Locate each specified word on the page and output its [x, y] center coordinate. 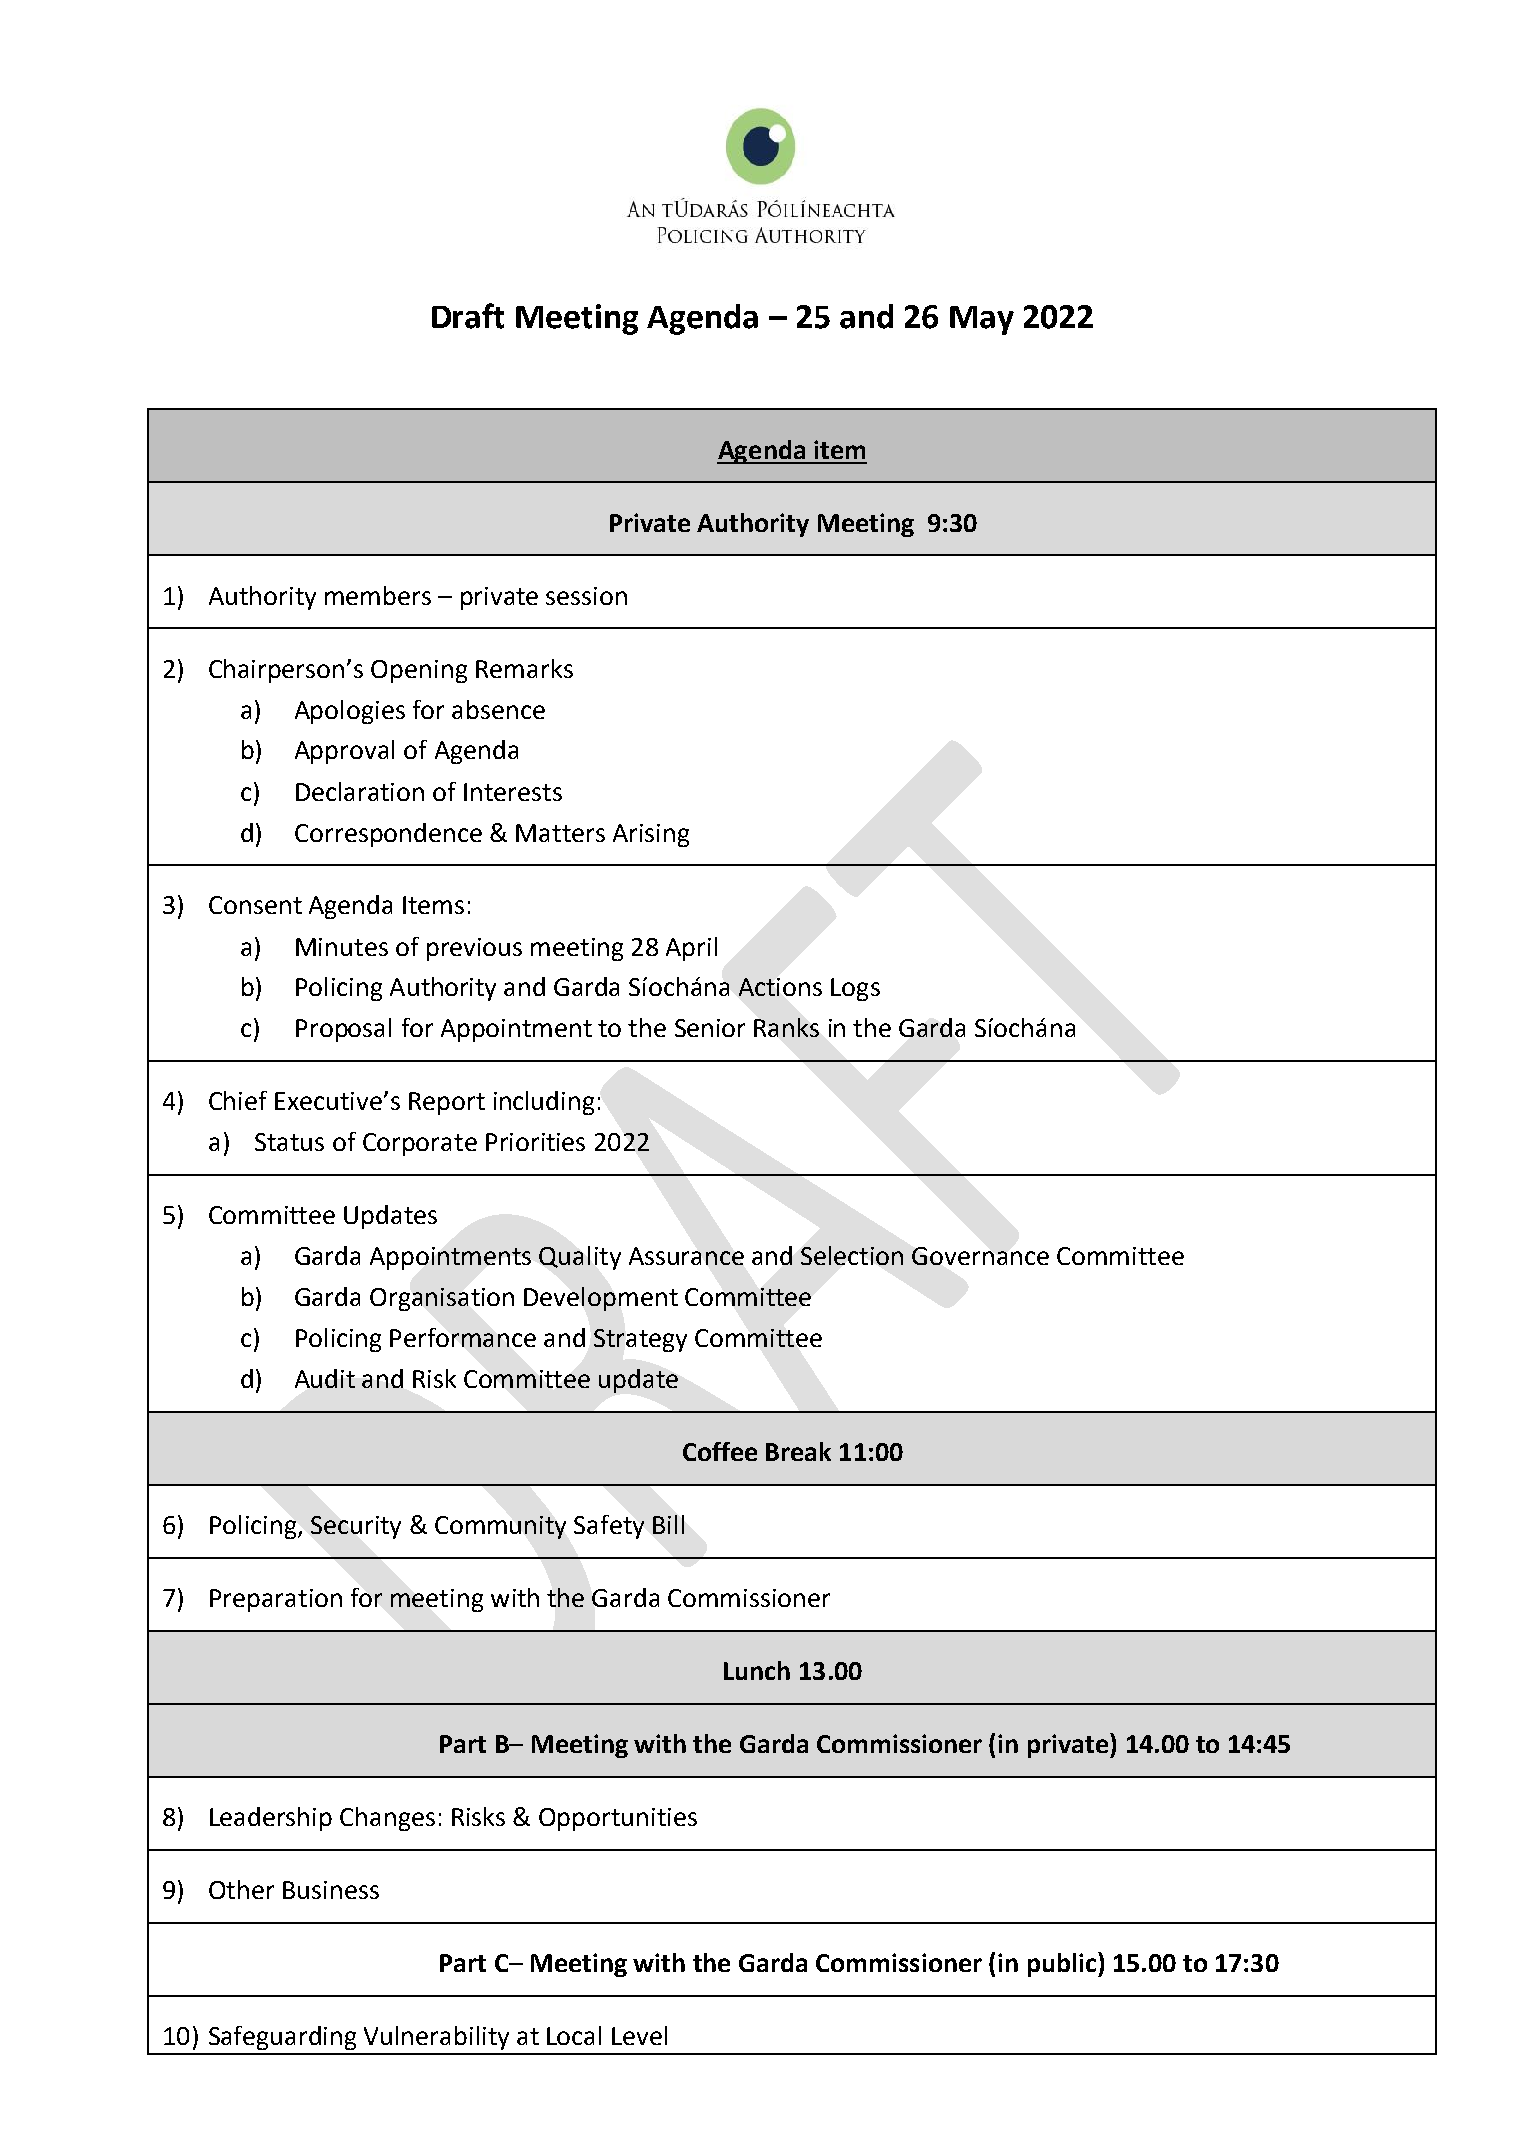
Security [356, 1527]
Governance [980, 1256]
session [586, 596]
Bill [668, 1524]
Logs [855, 989]
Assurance [686, 1256]
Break [798, 1451]
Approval [344, 752]
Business [331, 1890]
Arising [651, 835]
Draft [468, 316]
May [982, 320]
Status [289, 1142]
